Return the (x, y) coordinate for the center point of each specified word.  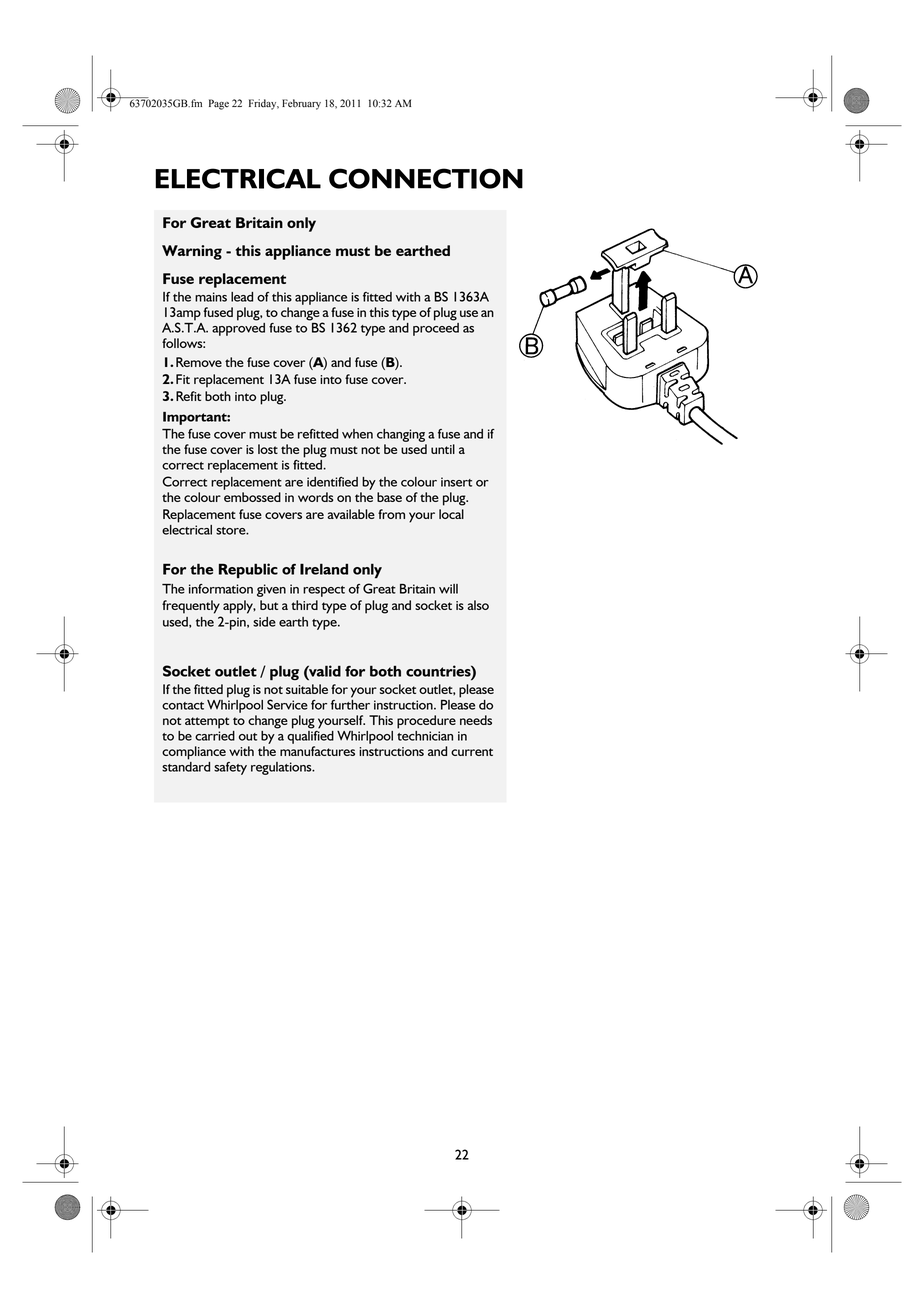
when (357, 434)
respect (324, 591)
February (301, 104)
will (448, 589)
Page (219, 104)
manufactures (317, 751)
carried (215, 736)
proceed (436, 329)
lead (242, 297)
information (221, 589)
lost (268, 449)
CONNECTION (426, 178)
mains (211, 297)
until (443, 449)
